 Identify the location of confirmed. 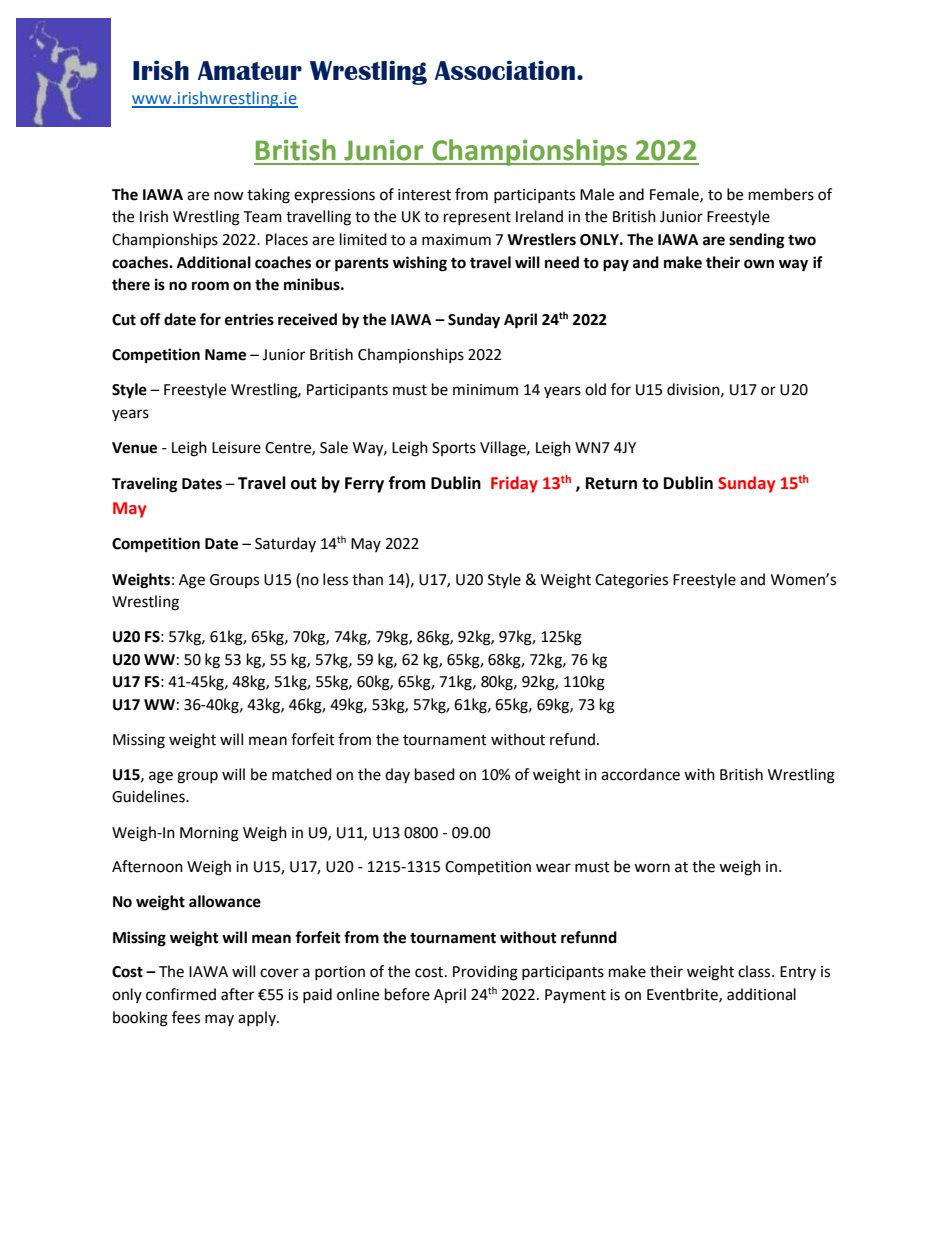
(181, 994).
